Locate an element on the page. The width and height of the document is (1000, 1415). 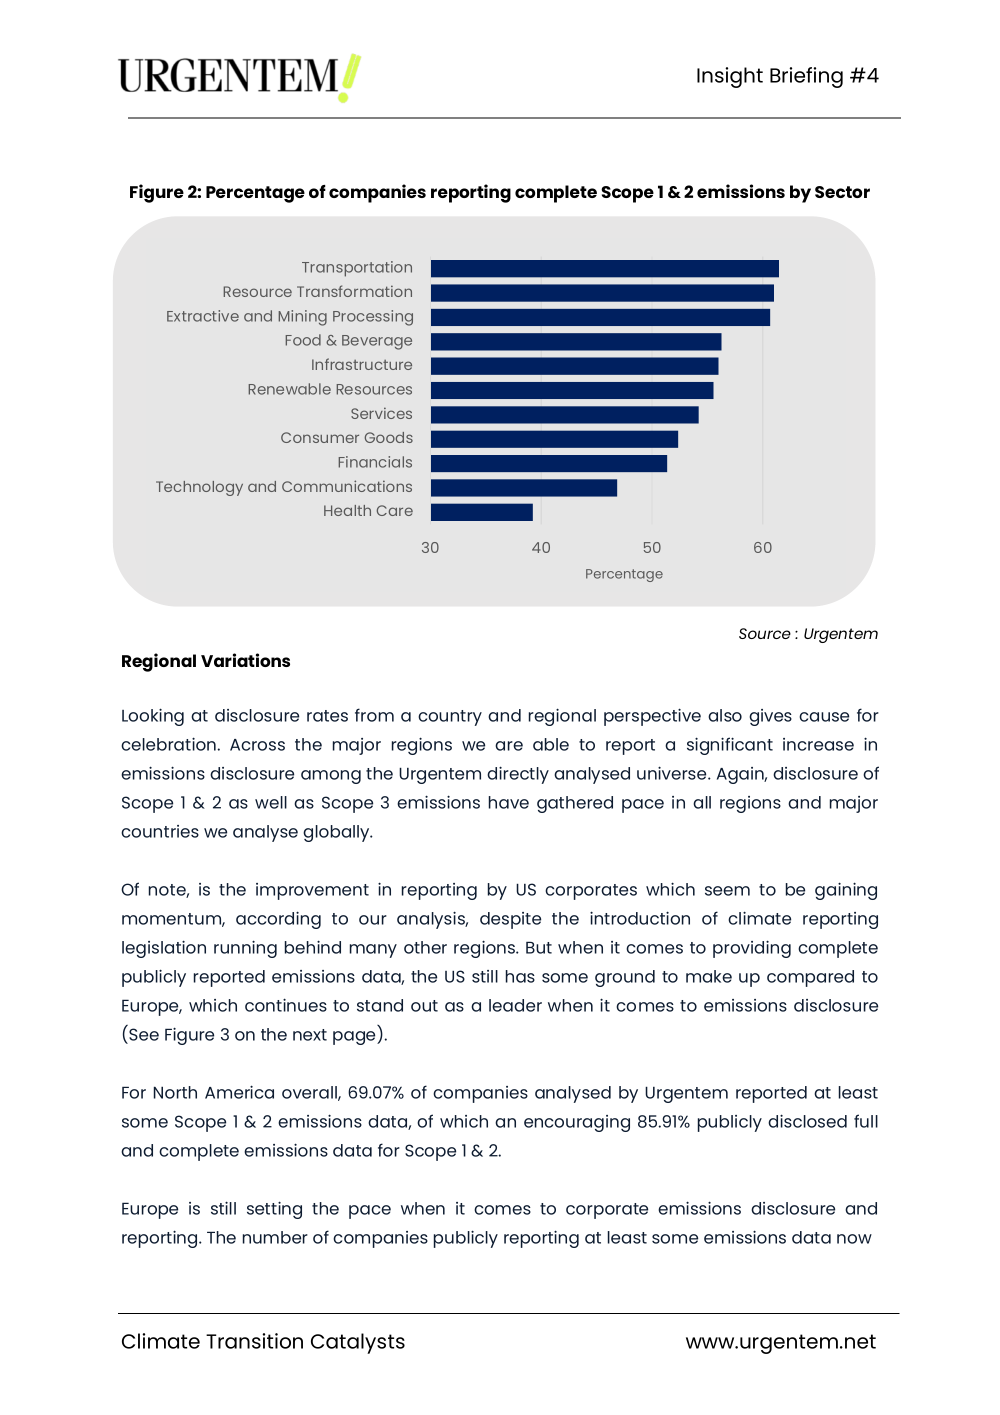
despite is located at coordinates (510, 920).
